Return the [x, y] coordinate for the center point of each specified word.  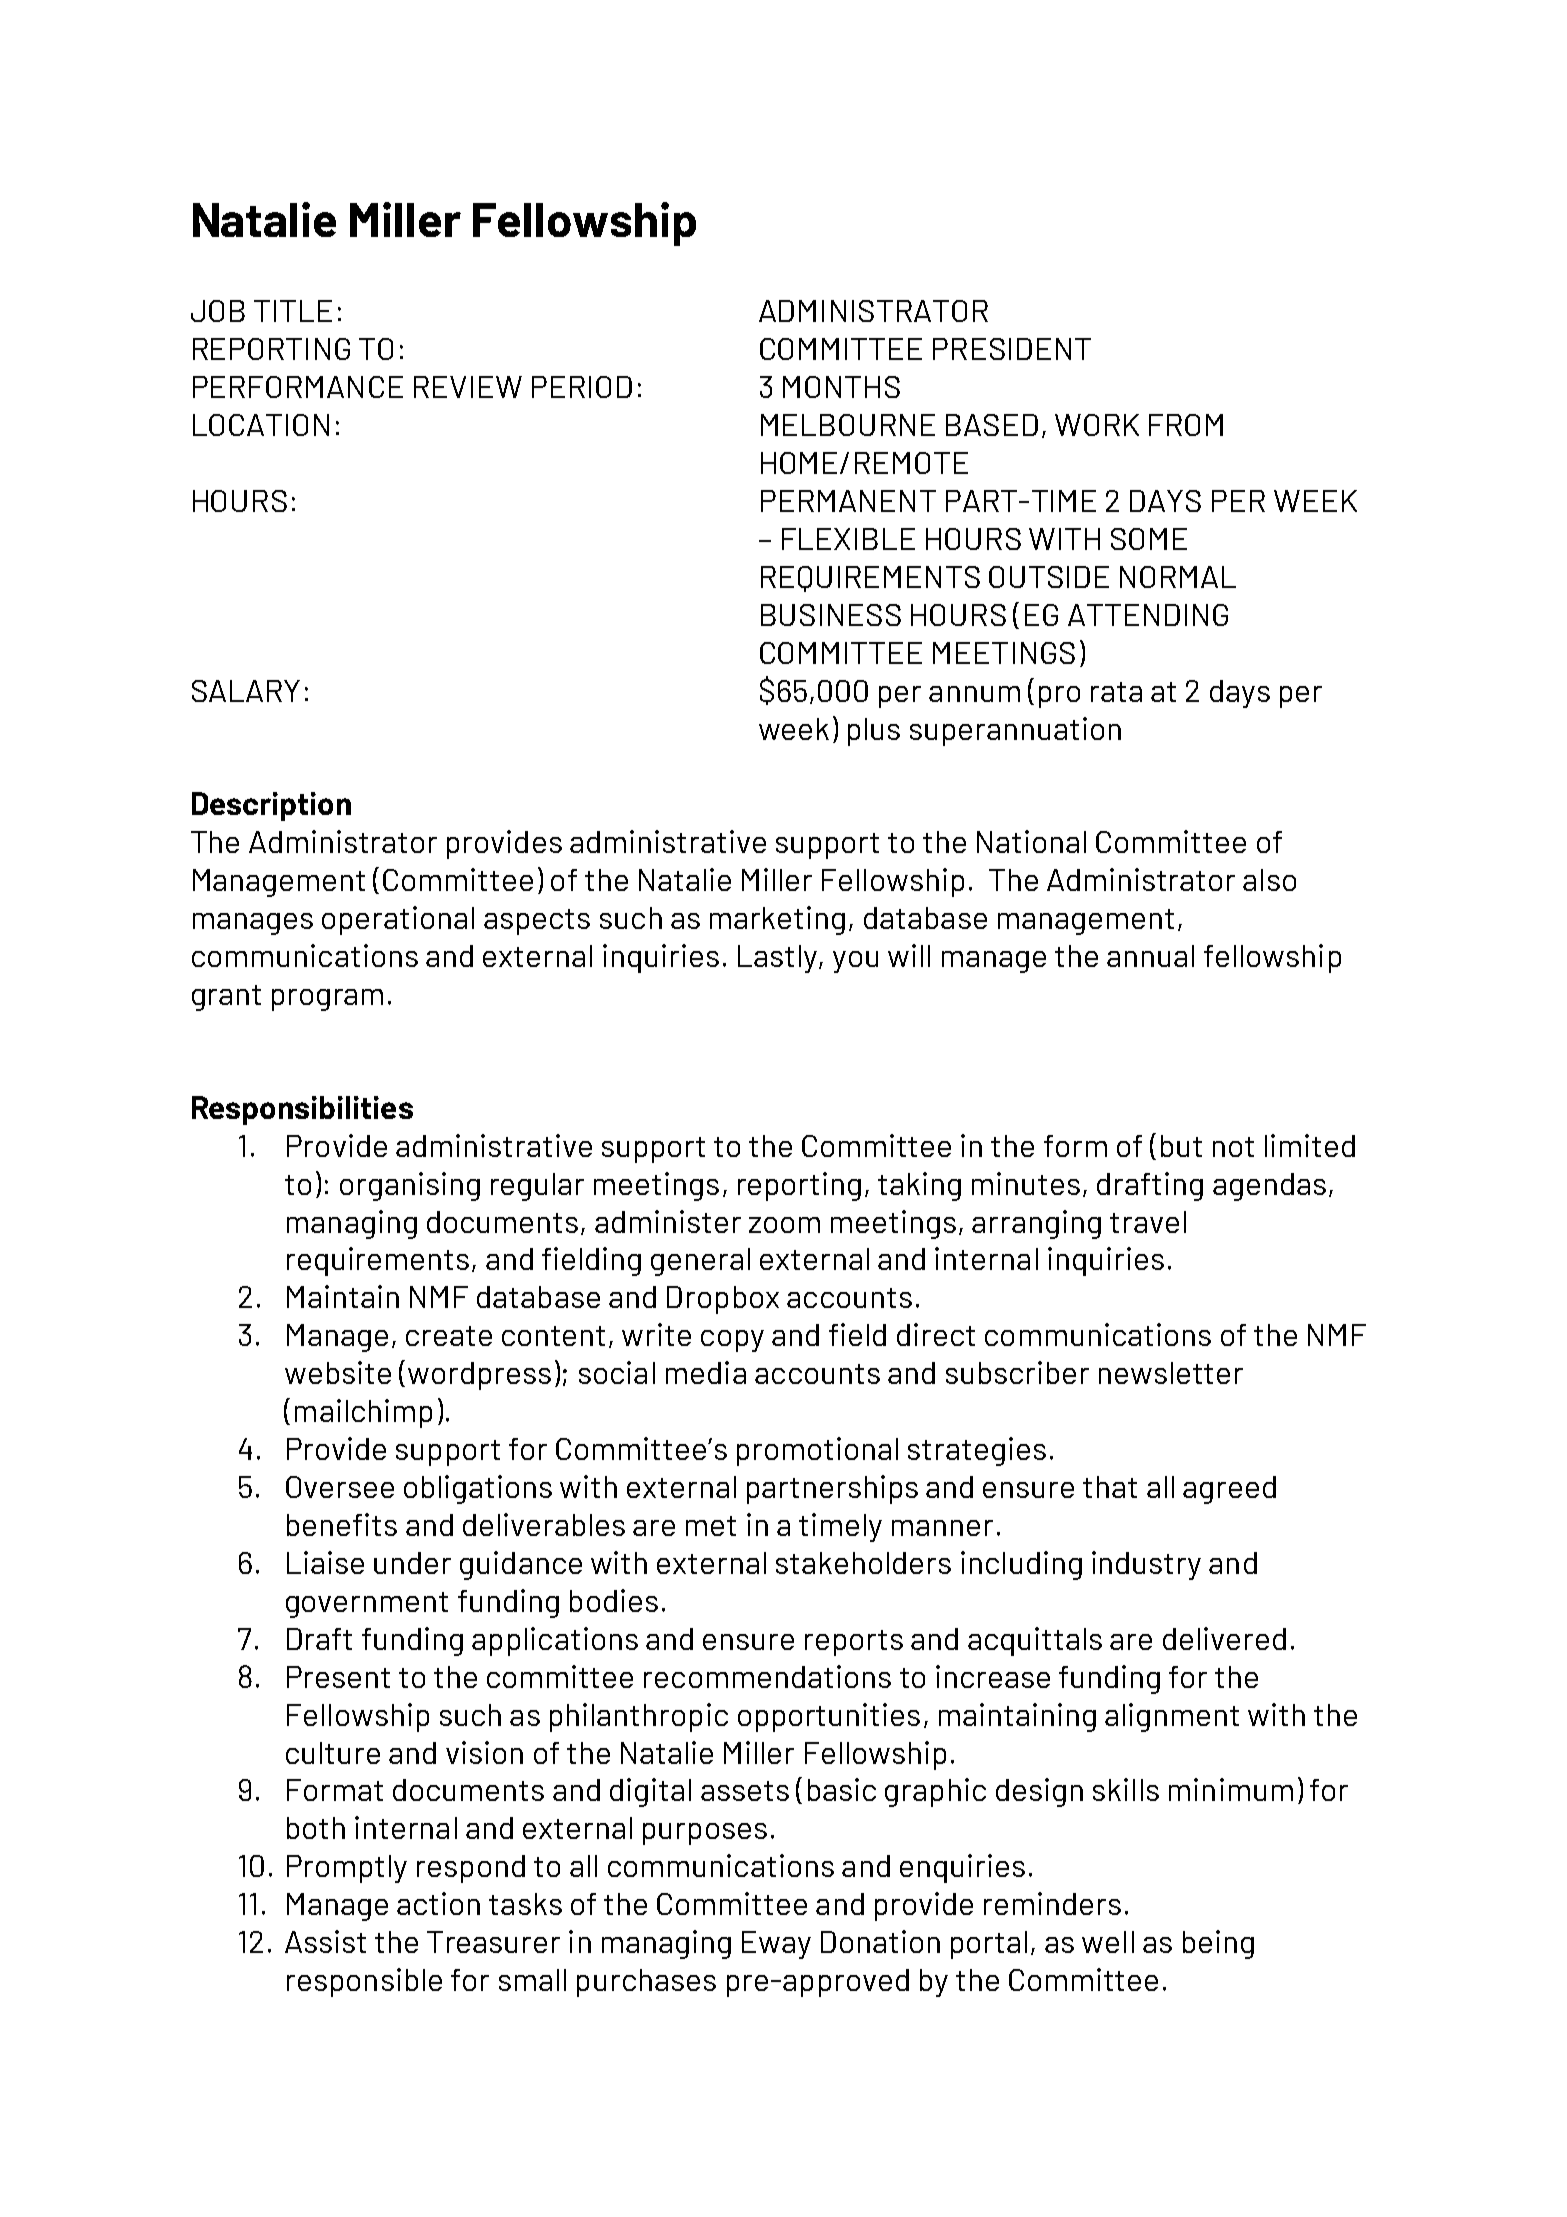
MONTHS [841, 387]
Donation [880, 1941]
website [338, 1372]
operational [398, 920]
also [1269, 880]
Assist [325, 1941]
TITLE [293, 311]
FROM [1186, 425]
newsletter [1171, 1373]
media [706, 1372]
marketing [777, 920]
